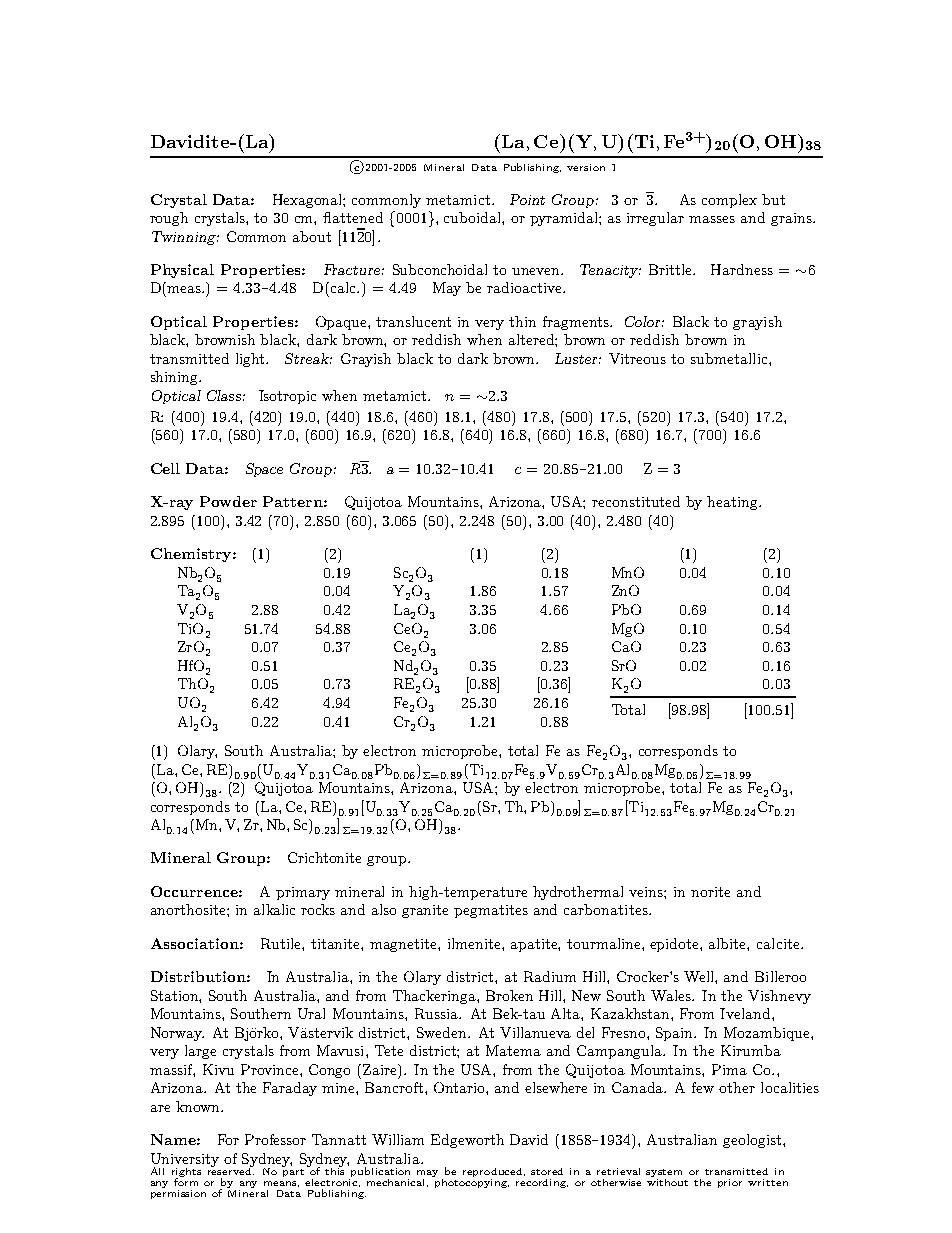 This screenshot has width=952, height=1233. What do you see at coordinates (733, 503) in the screenshot?
I see `heating` at bounding box center [733, 503].
